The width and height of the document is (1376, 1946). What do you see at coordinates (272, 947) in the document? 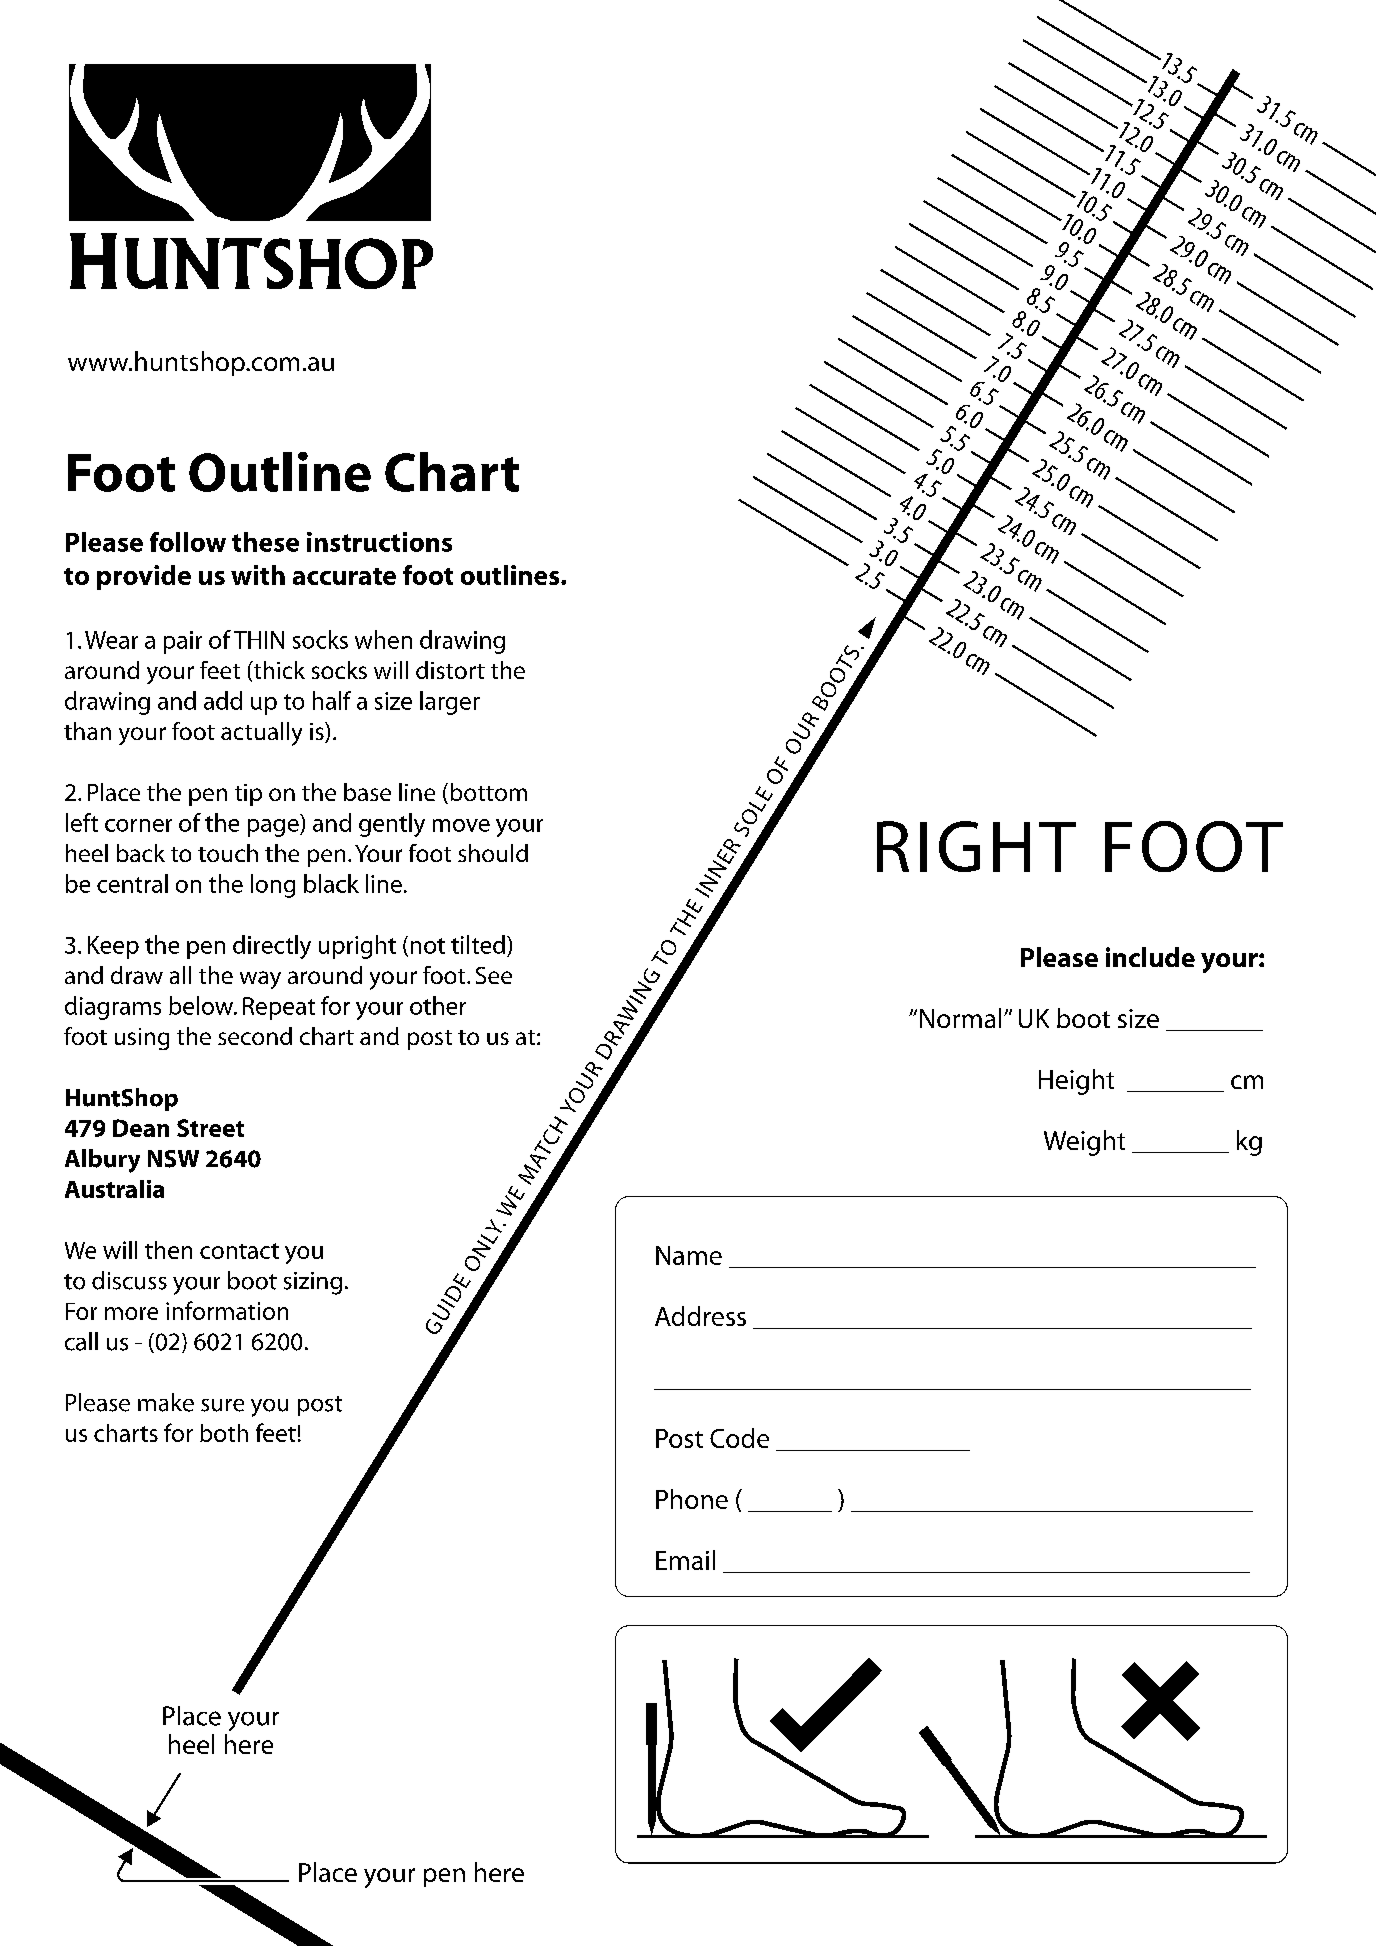
I see `directly` at bounding box center [272, 947].
